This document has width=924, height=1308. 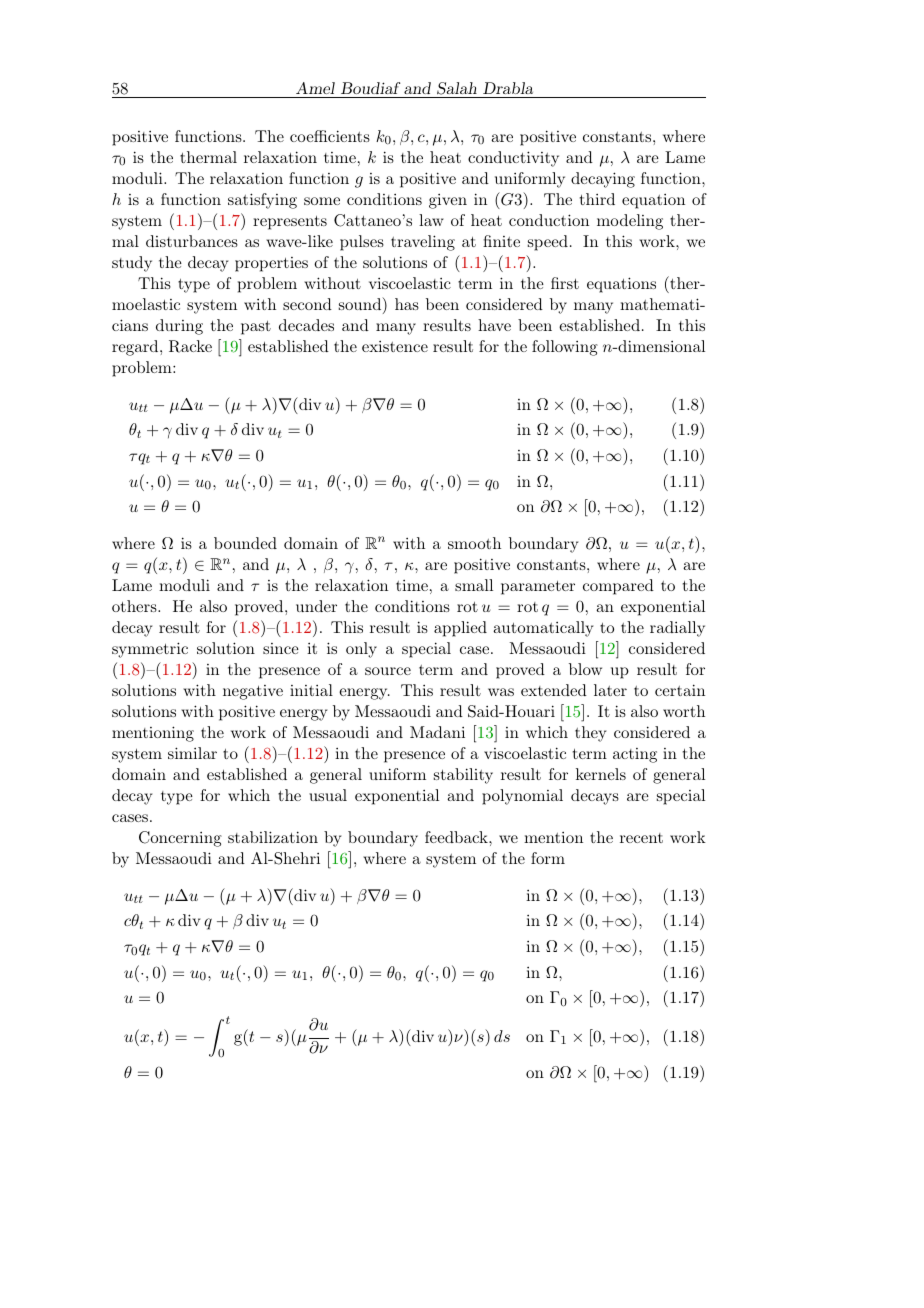 I want to click on regard, so click(x=136, y=348).
